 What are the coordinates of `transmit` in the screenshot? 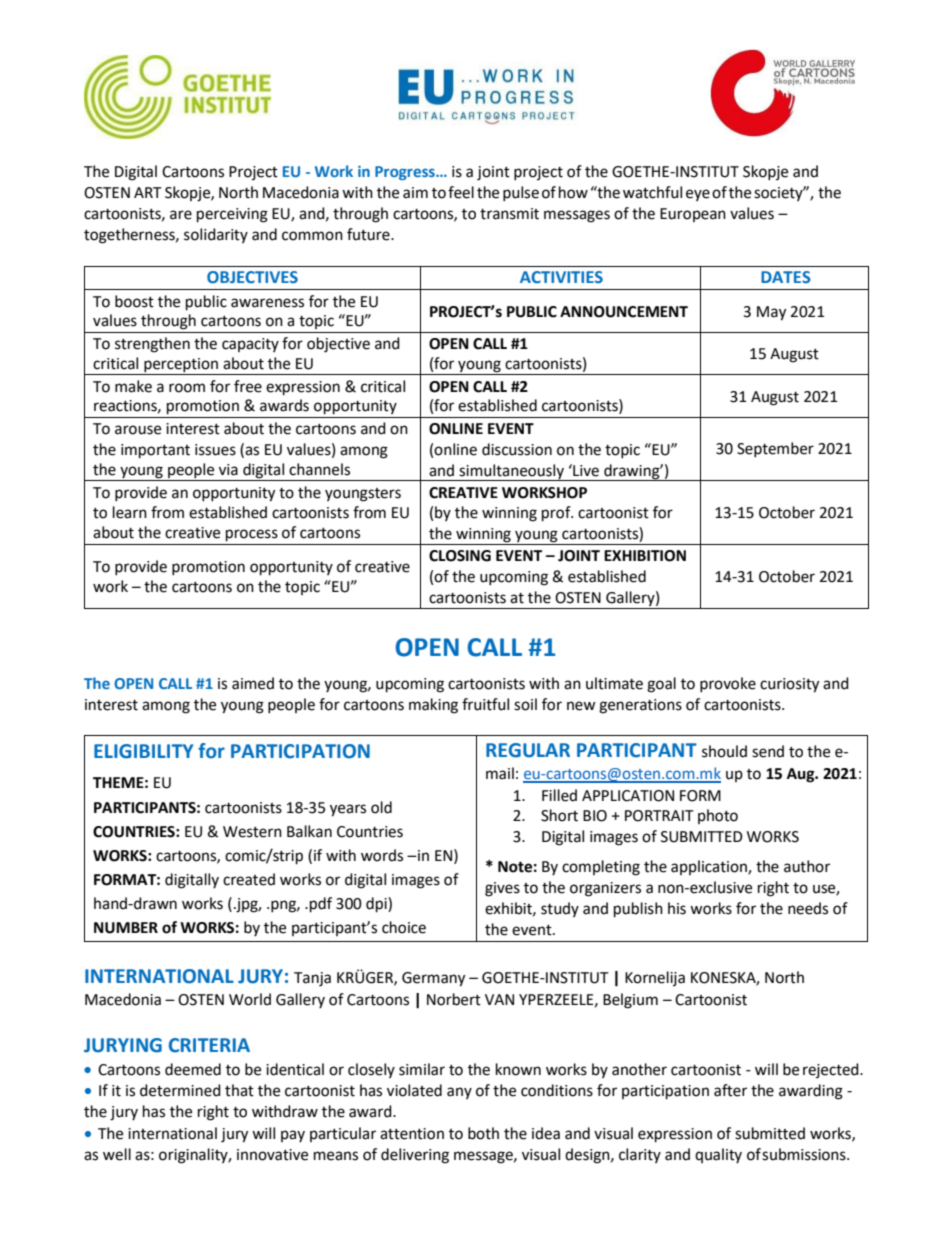 It's located at (509, 214).
